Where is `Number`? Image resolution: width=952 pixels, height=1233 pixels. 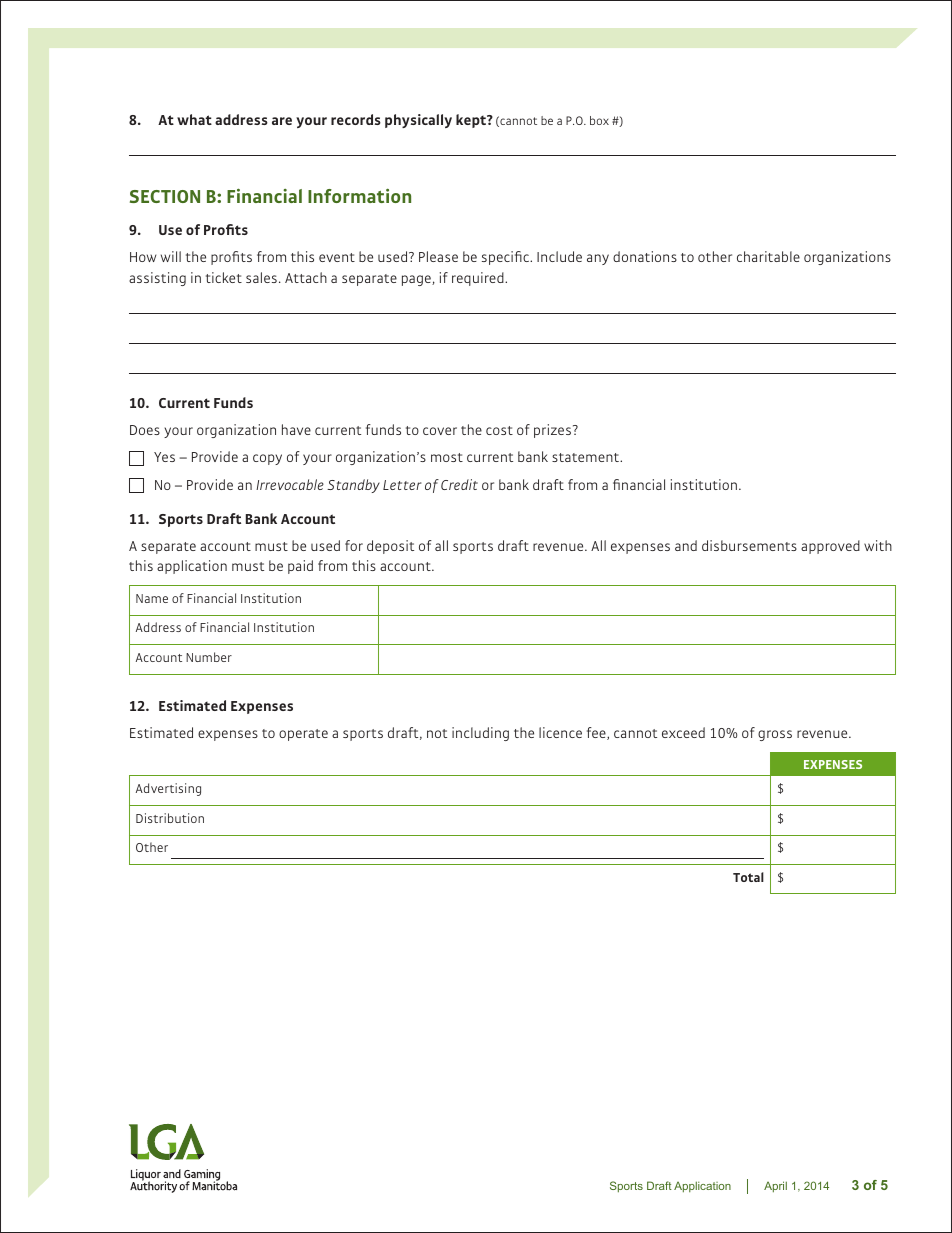 Number is located at coordinates (209, 657).
